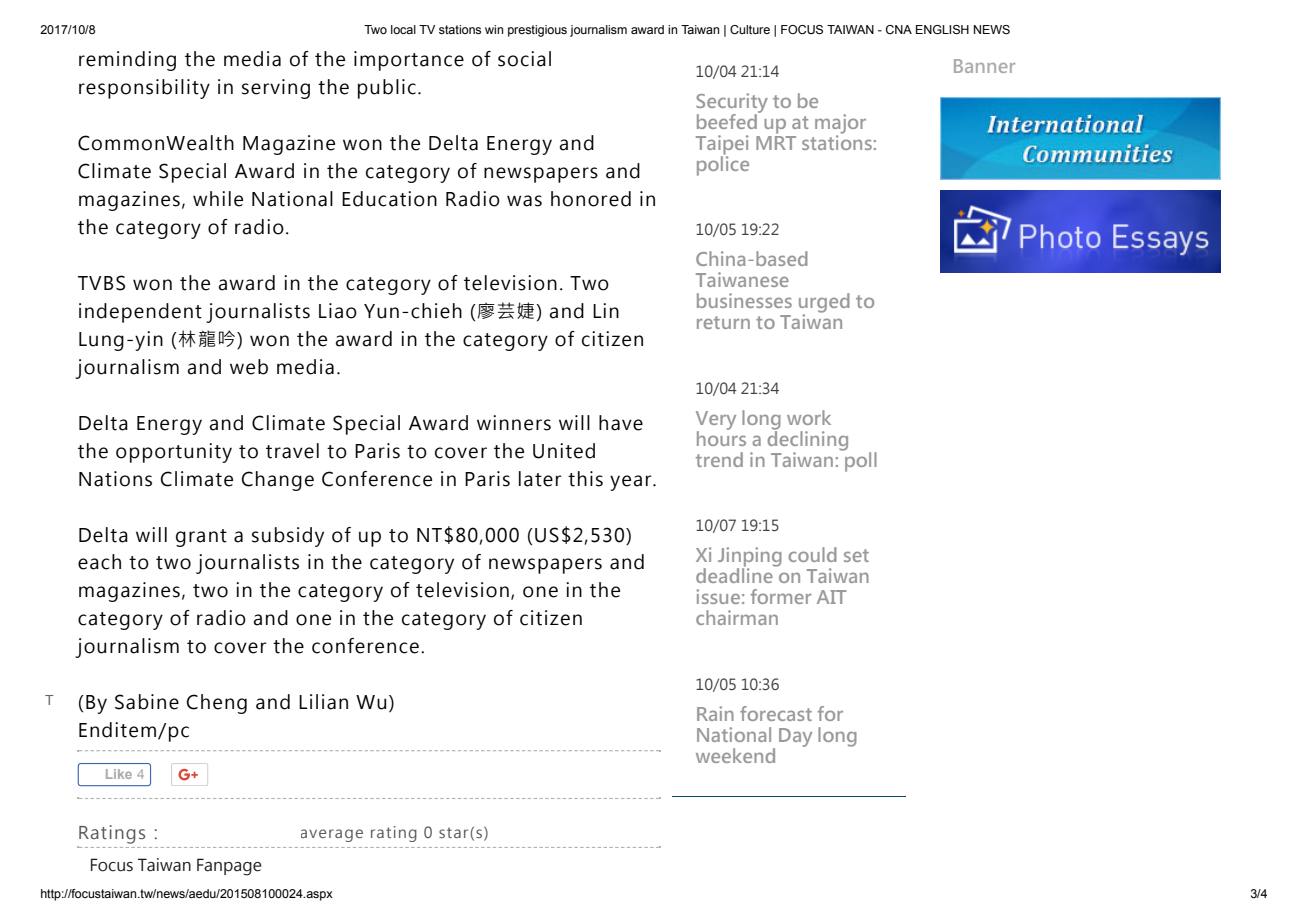 This image has width=1308, height=924. What do you see at coordinates (564, 451) in the image?
I see `United` at bounding box center [564, 451].
